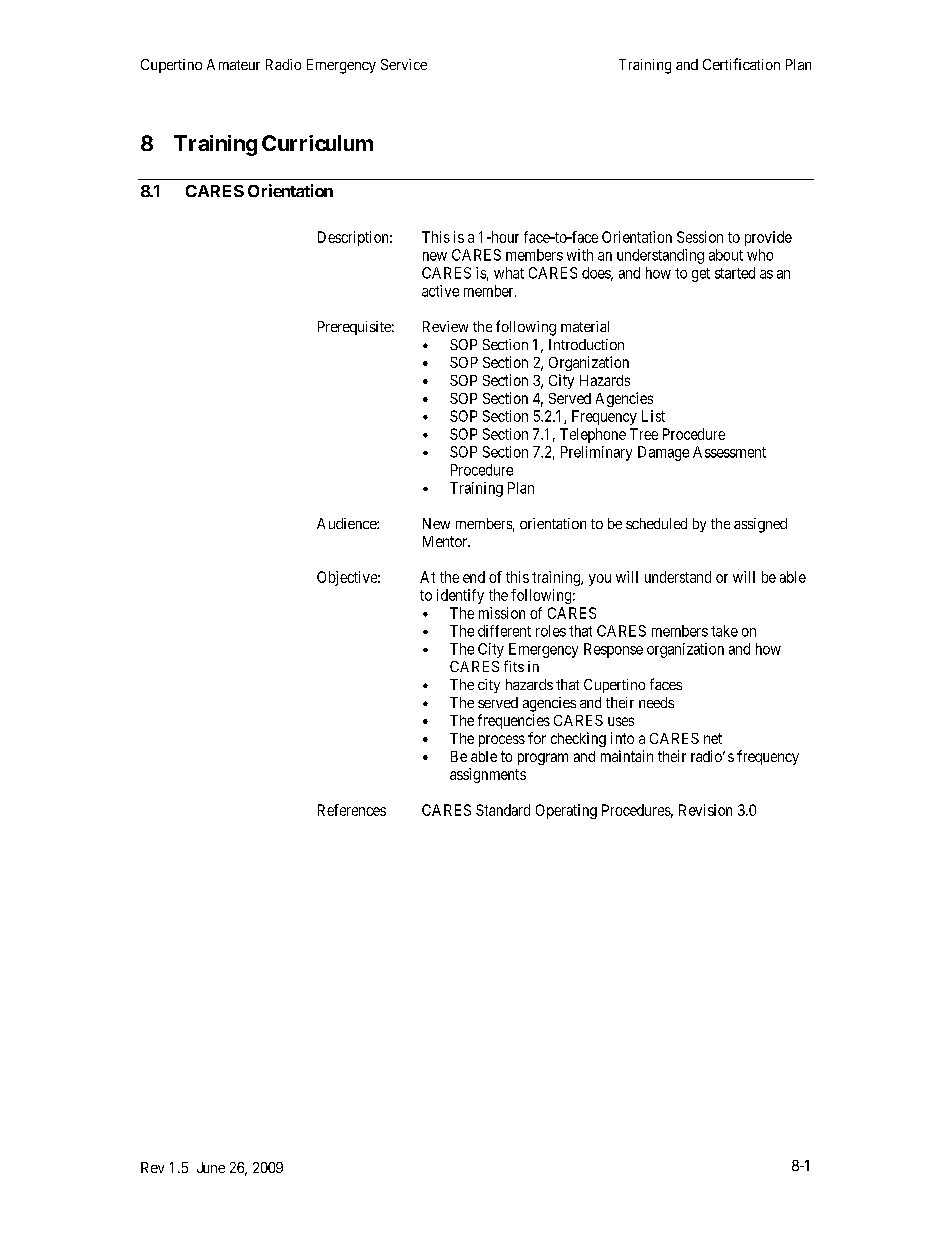 The image size is (952, 1233). I want to click on June, so click(211, 1167).
